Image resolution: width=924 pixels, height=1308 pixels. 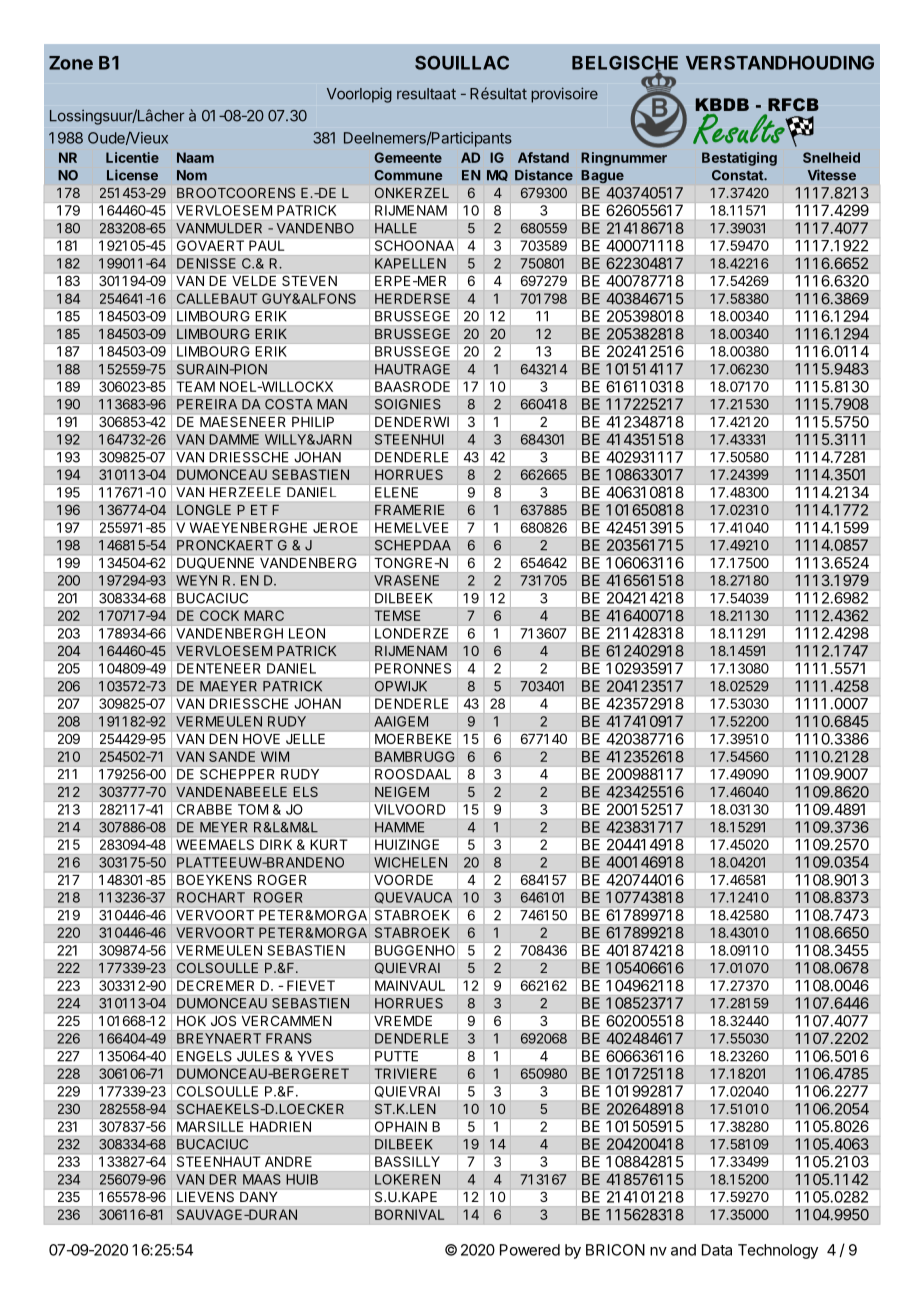 I want to click on MAAS, so click(x=262, y=1179).
